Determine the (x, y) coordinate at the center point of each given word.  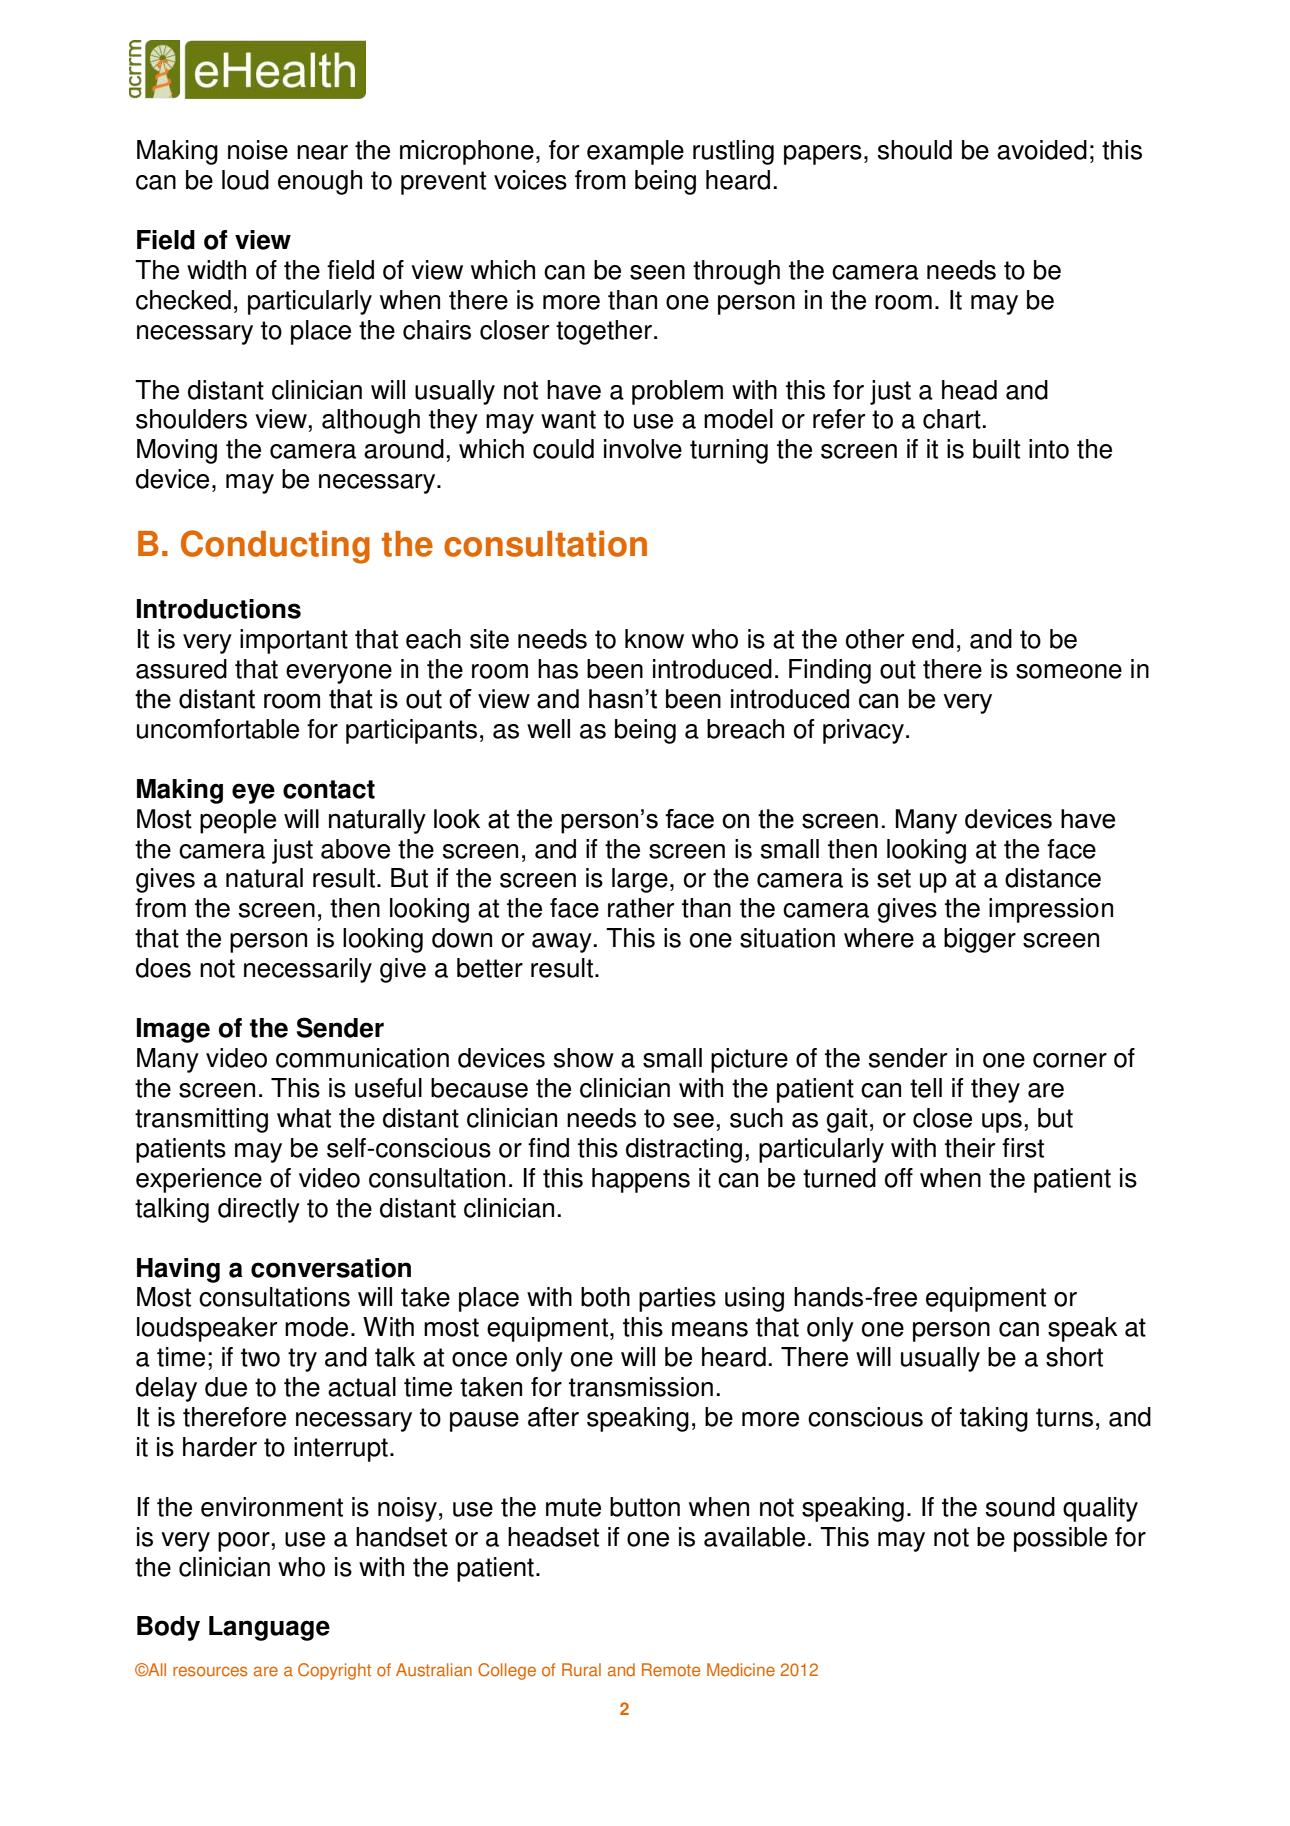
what (304, 1118)
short (1074, 1357)
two (260, 1357)
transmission (641, 1387)
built (996, 449)
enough (320, 182)
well (548, 729)
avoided (1042, 150)
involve (643, 449)
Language (269, 1628)
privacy (863, 731)
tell (926, 1088)
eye (253, 793)
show (584, 1058)
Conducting (275, 547)
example (635, 152)
